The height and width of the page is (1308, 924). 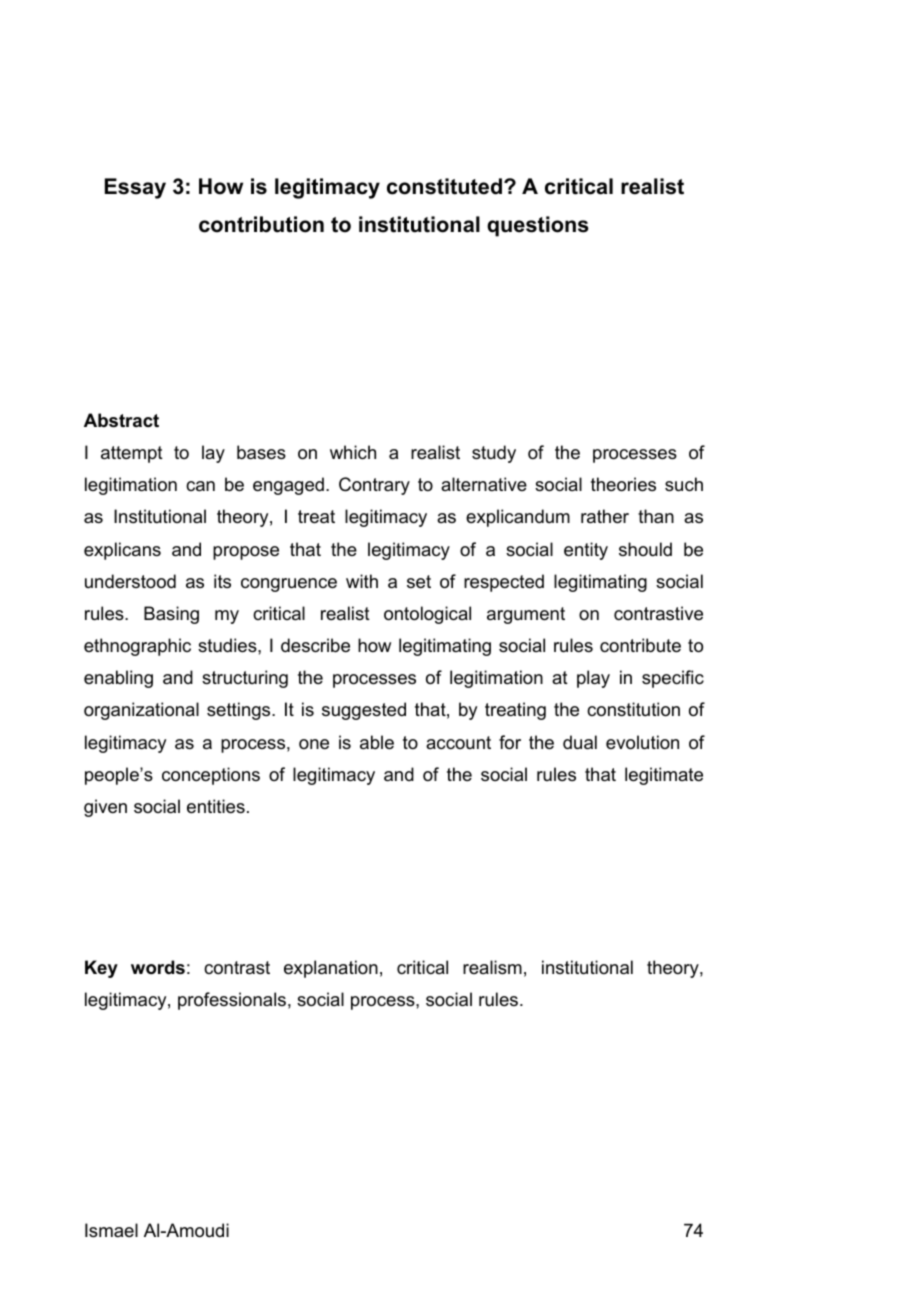 What do you see at coordinates (538, 226) in the page?
I see `questions` at bounding box center [538, 226].
